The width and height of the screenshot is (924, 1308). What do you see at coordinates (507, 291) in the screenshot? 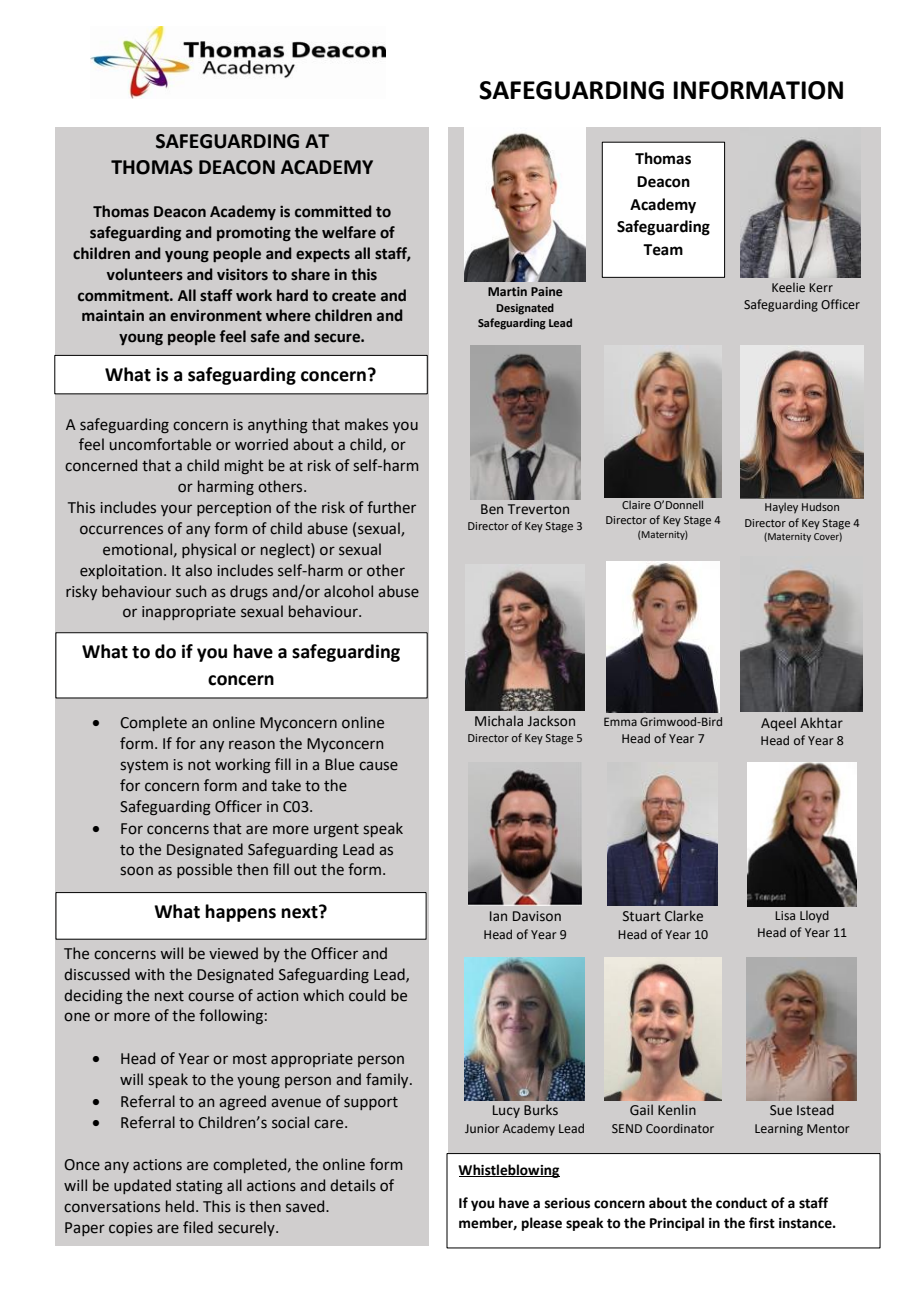
I see `Martin` at bounding box center [507, 291].
